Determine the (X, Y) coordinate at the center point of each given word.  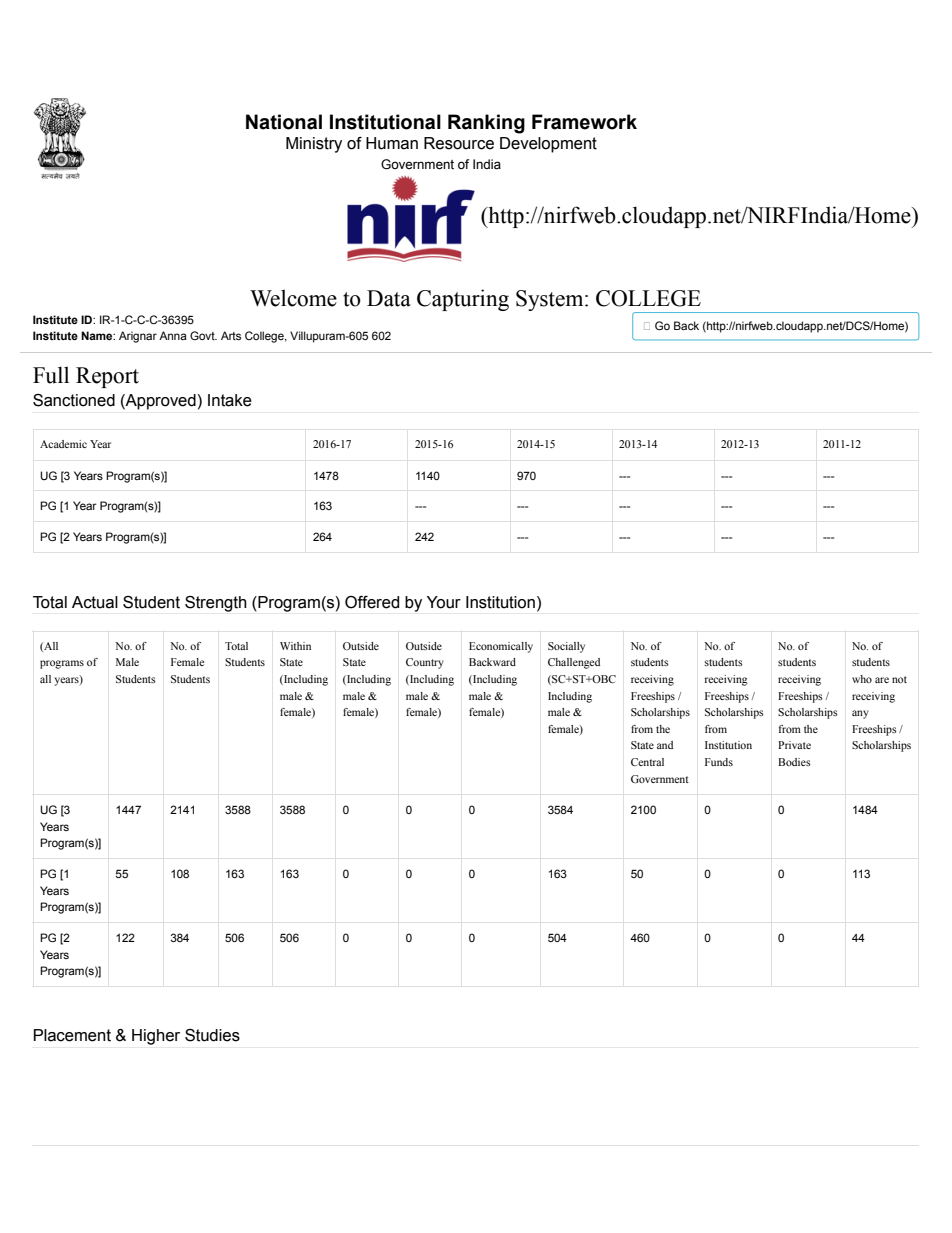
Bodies (794, 762)
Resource (459, 143)
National (284, 122)
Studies (212, 1035)
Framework (584, 122)
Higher (156, 1037)
